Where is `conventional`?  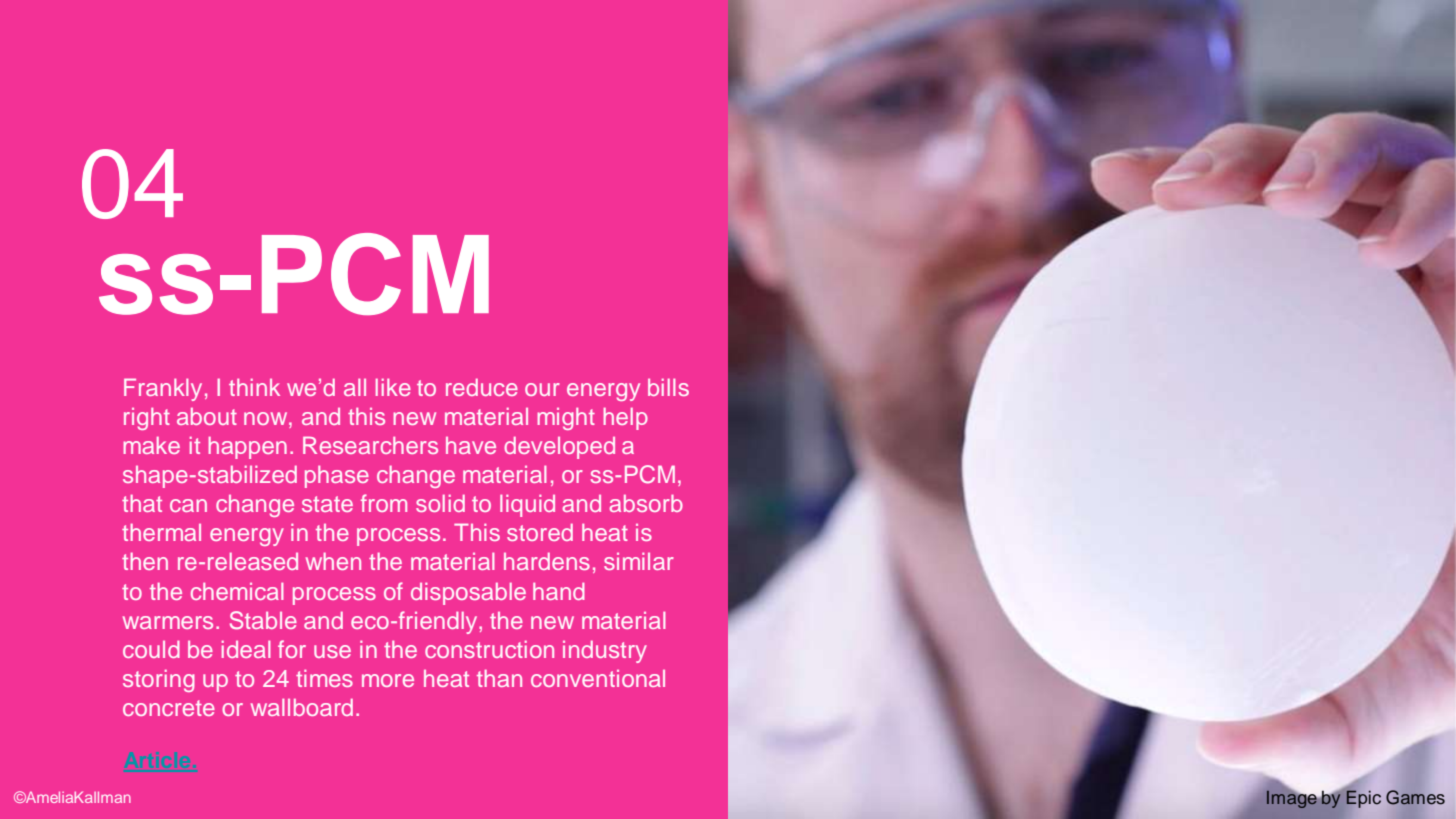
conventional is located at coordinates (598, 678).
